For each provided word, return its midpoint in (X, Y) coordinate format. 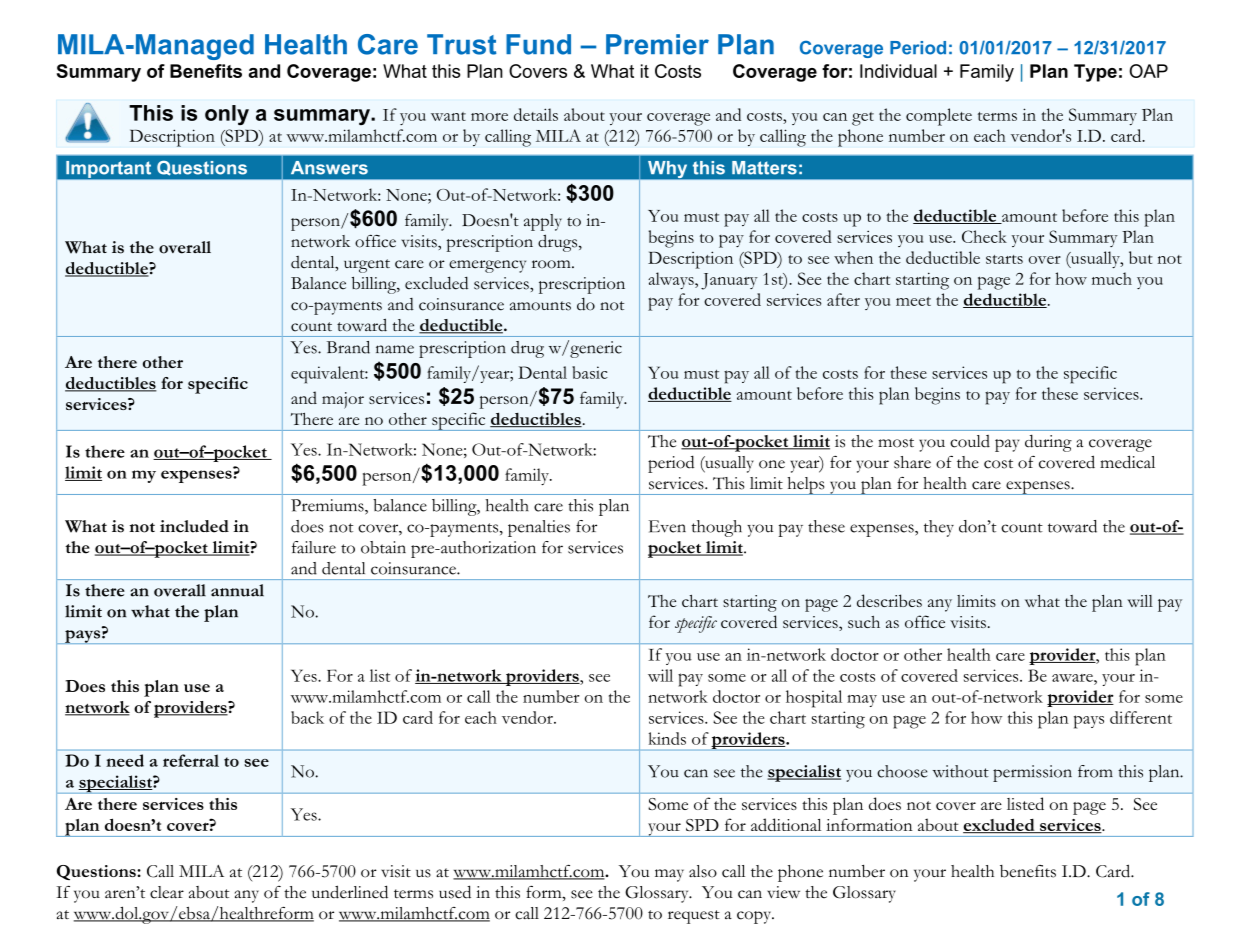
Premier (657, 44)
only (227, 115)
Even (667, 526)
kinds (667, 738)
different (1141, 717)
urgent (367, 266)
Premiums (328, 505)
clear (167, 892)
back (307, 717)
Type (1095, 73)
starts (1004, 259)
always (672, 280)
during (1048, 443)
